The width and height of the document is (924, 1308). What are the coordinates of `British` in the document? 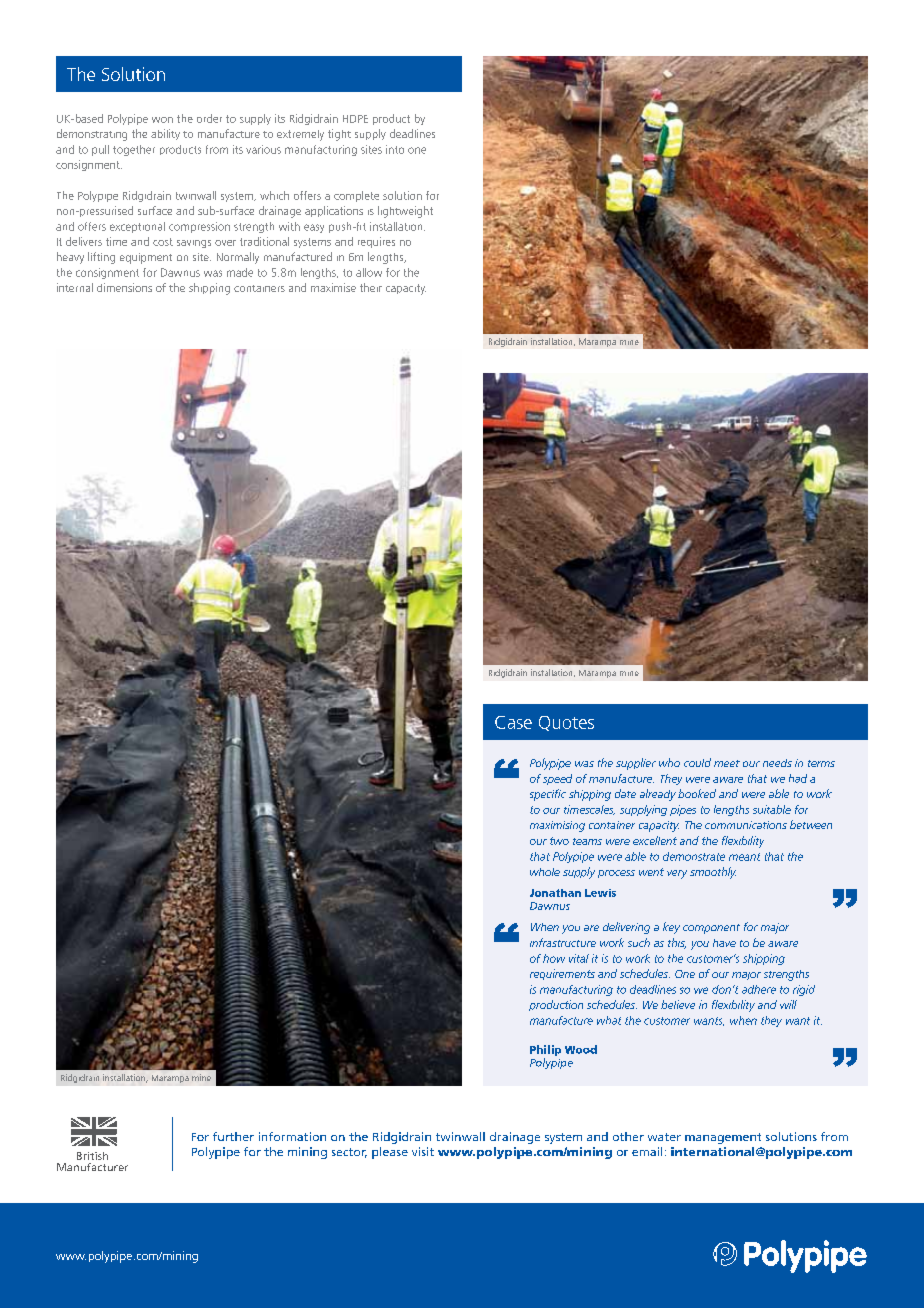 It's located at (92, 1156).
